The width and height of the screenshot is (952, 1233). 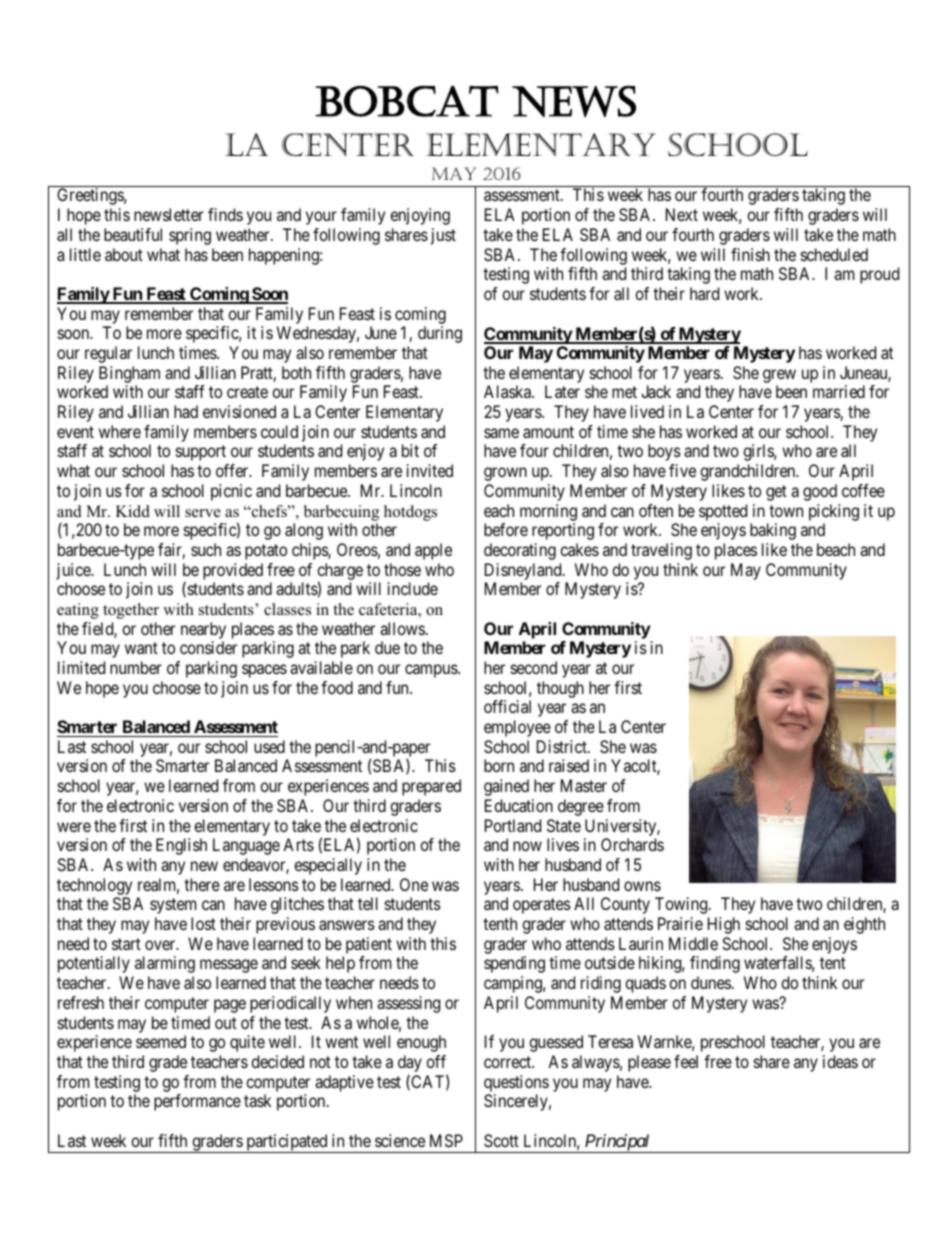 What do you see at coordinates (820, 492) in the screenshot?
I see `good` at bounding box center [820, 492].
